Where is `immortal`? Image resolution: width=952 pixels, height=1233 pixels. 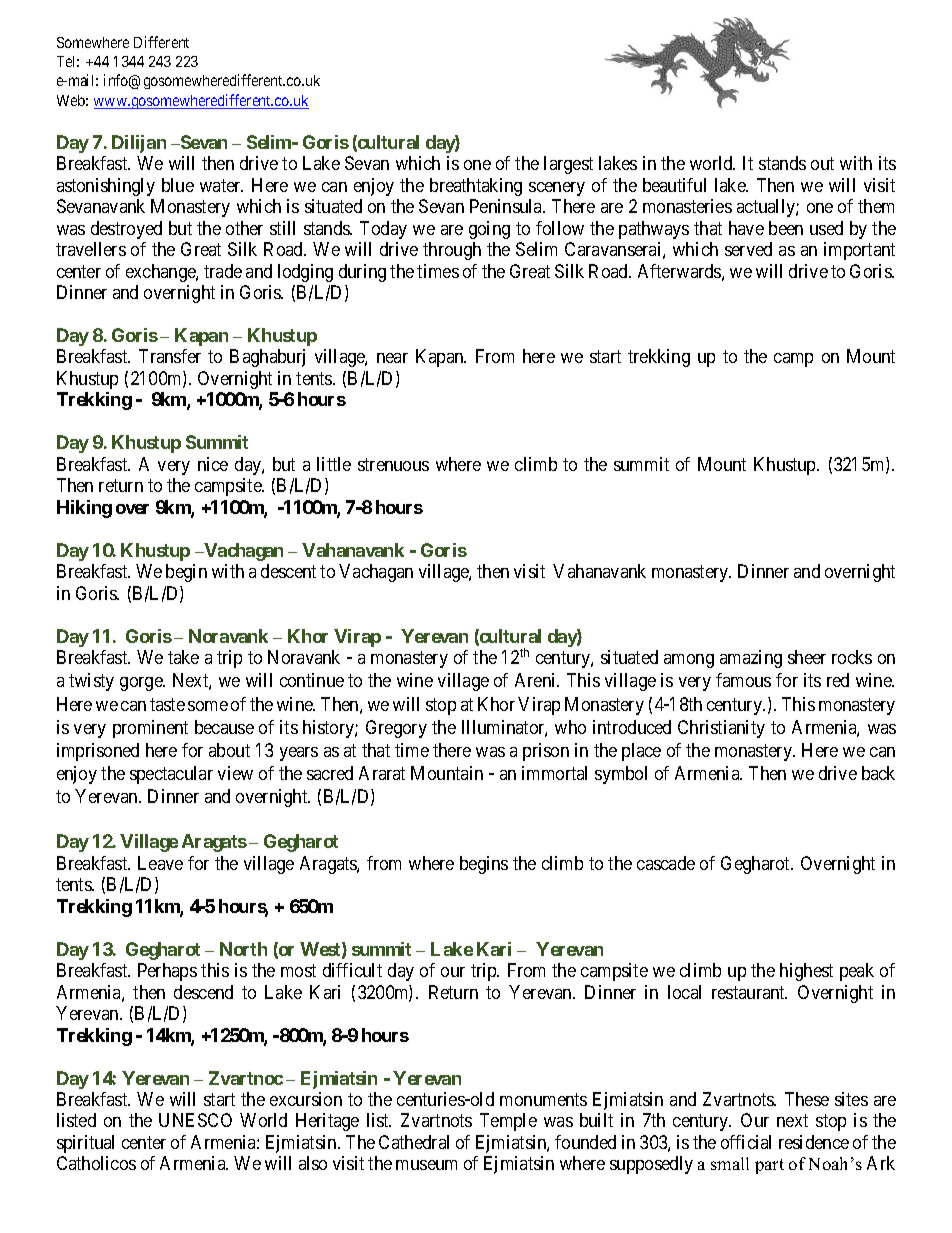
immortal is located at coordinates (554, 773).
